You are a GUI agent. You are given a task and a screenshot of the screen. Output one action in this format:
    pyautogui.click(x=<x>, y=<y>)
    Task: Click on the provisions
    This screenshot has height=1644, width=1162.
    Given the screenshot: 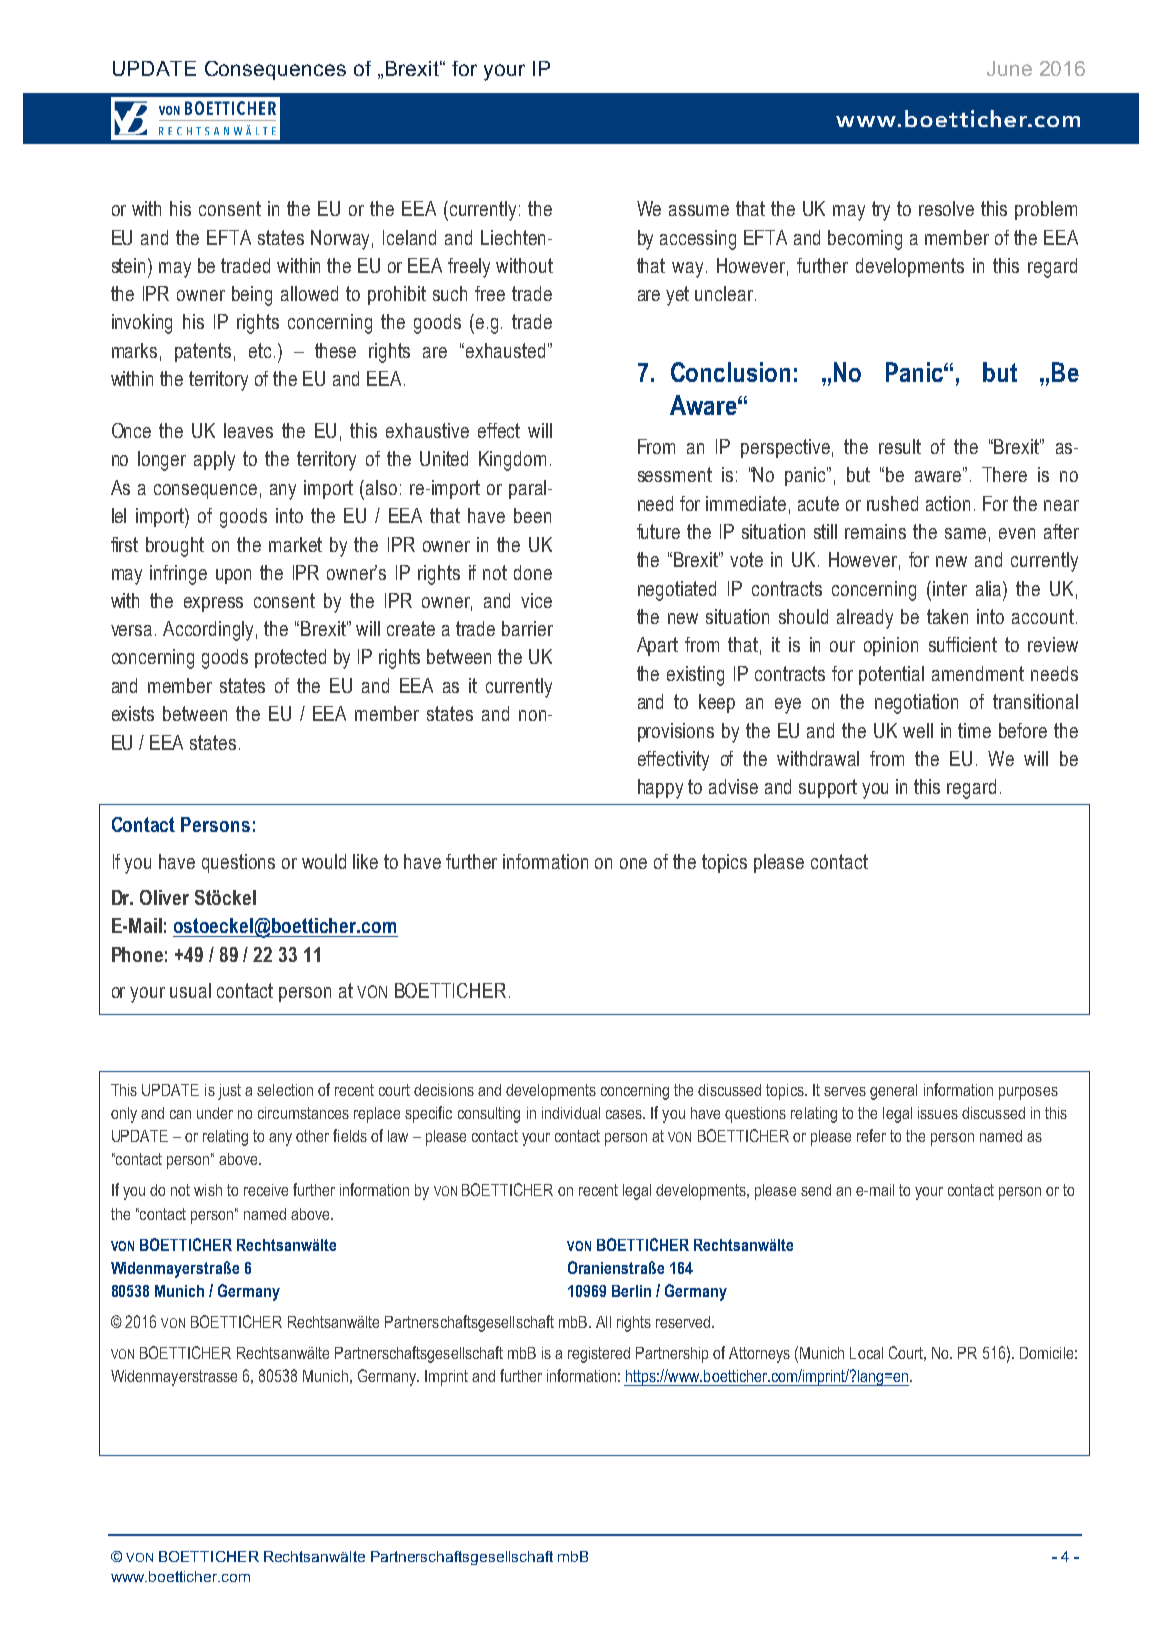 What is the action you would take?
    pyautogui.click(x=676, y=732)
